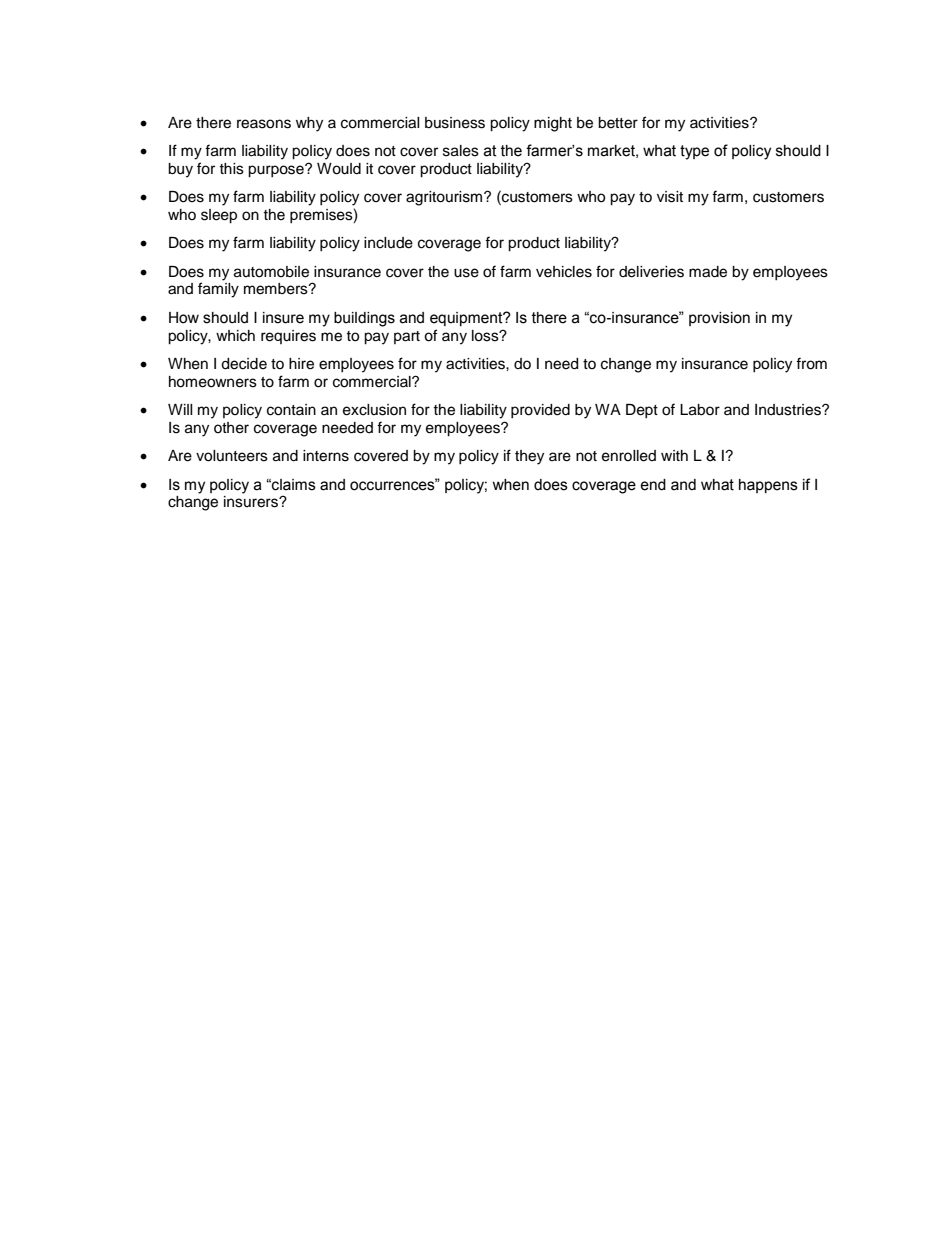 The image size is (952, 1233). Describe the element at coordinates (651, 272) in the screenshot. I see `deliveries` at that location.
